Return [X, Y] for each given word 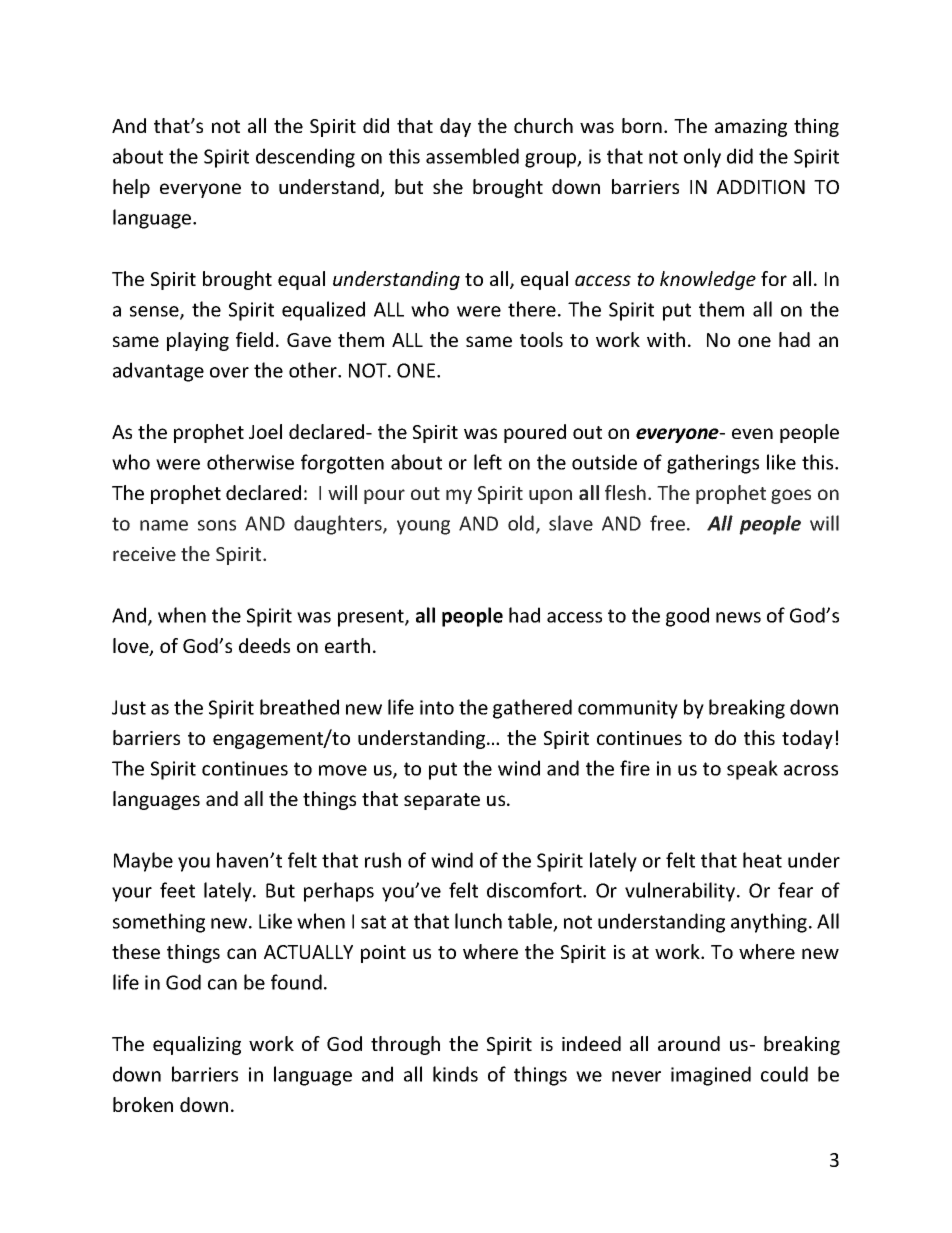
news [738, 617]
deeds [264, 645]
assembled [472, 156]
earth [347, 645]
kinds [455, 1074]
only [702, 158]
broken [143, 1104]
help [131, 188]
